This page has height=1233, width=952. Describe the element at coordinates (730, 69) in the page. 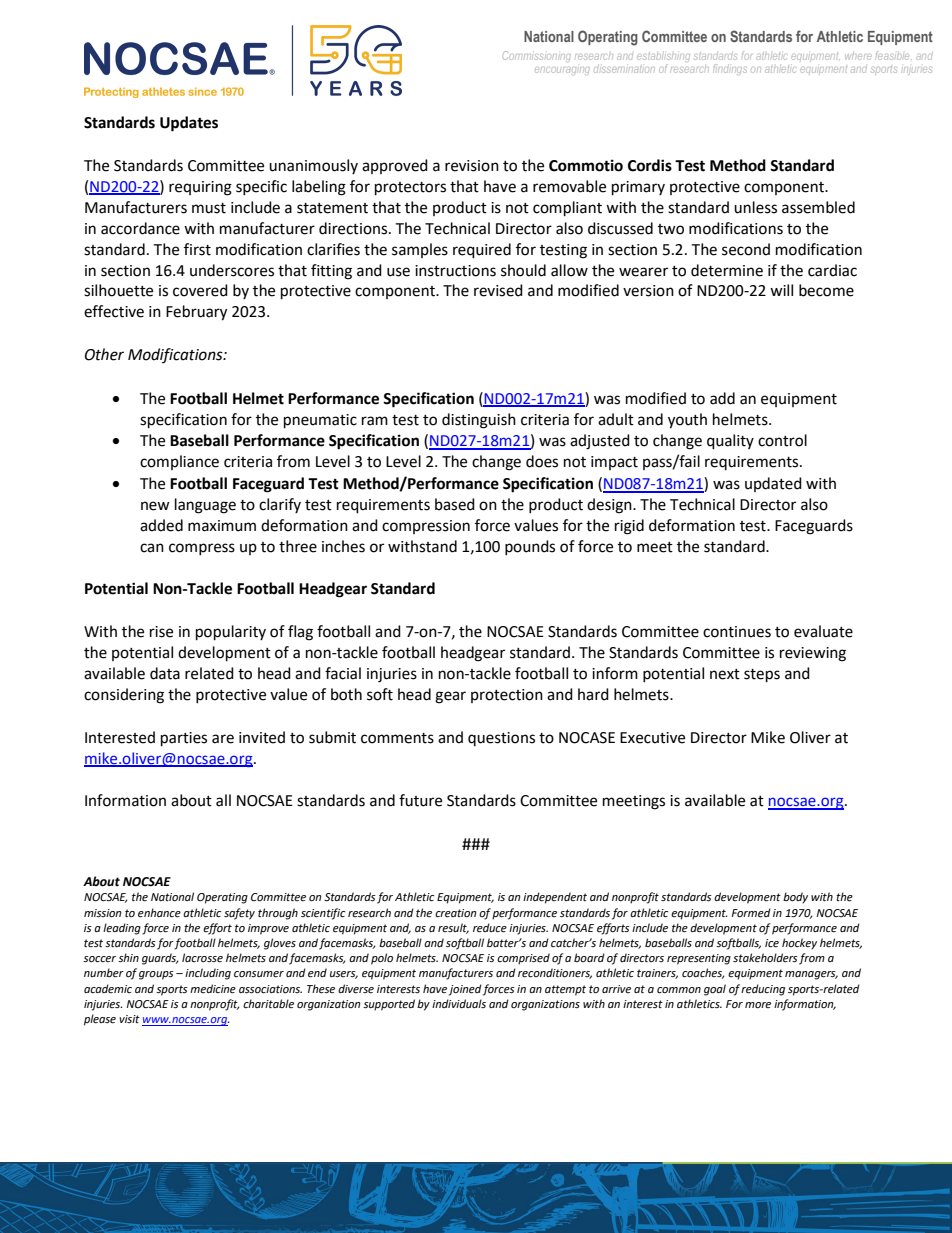

I see `findings` at that location.
